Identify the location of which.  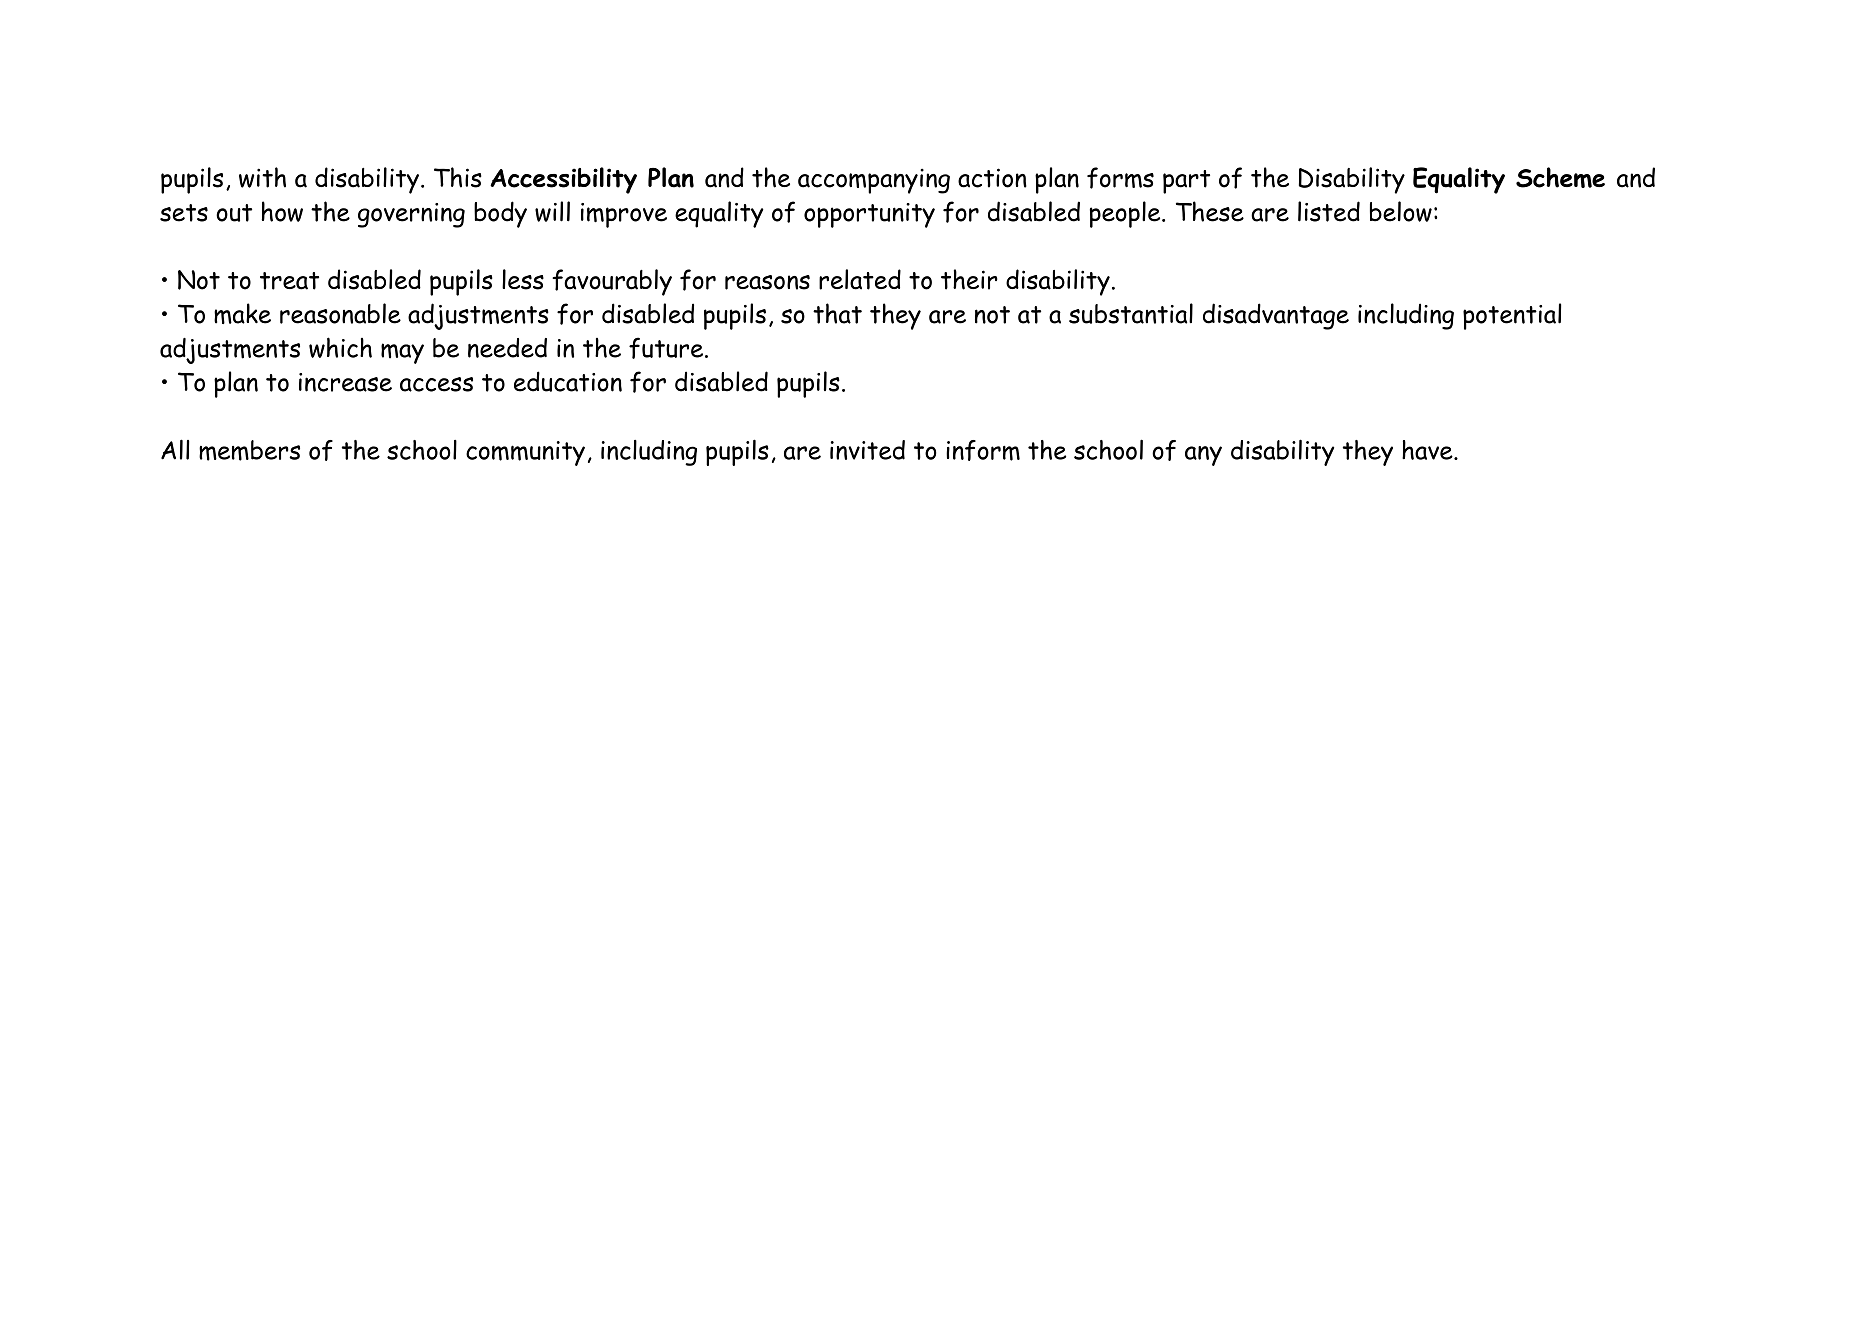
(340, 347).
